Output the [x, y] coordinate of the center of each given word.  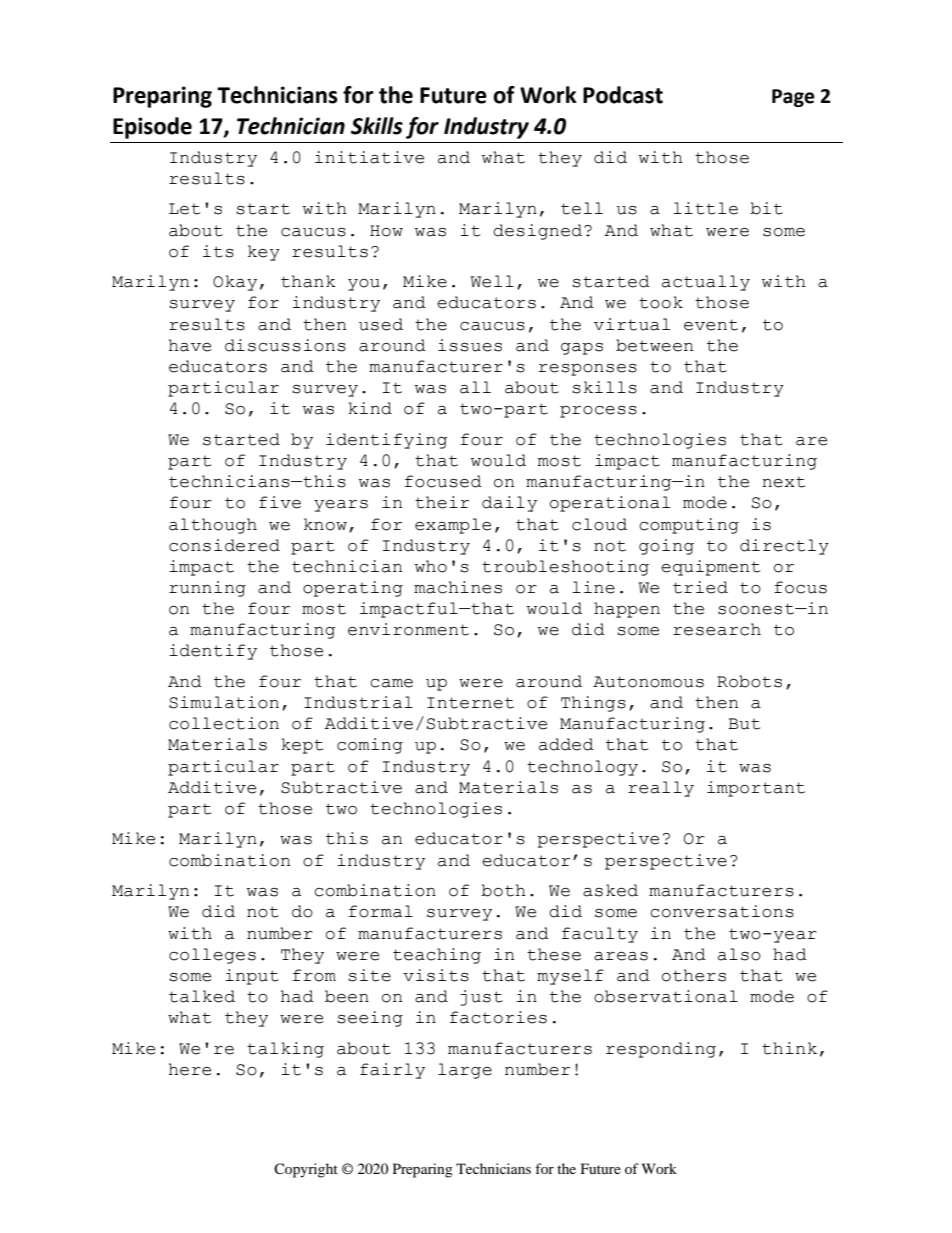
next [783, 482]
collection [224, 723]
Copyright [306, 1170]
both [503, 890]
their [442, 502]
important [756, 789]
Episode [152, 128]
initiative [369, 157]
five [280, 502]
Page [793, 98]
